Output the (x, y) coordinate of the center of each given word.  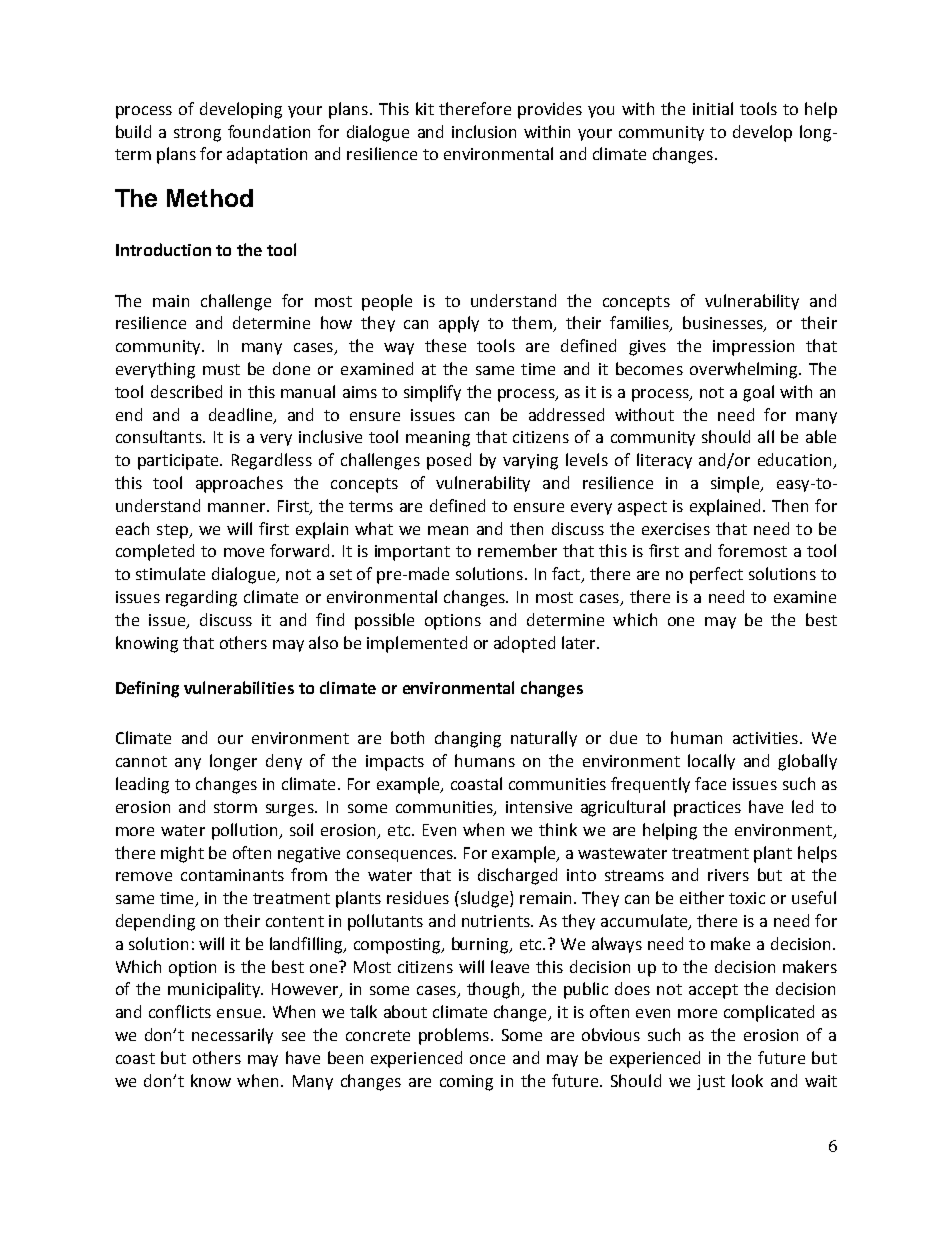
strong (197, 134)
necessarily (232, 1036)
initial (713, 108)
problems (454, 1036)
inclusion (484, 131)
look (747, 1080)
